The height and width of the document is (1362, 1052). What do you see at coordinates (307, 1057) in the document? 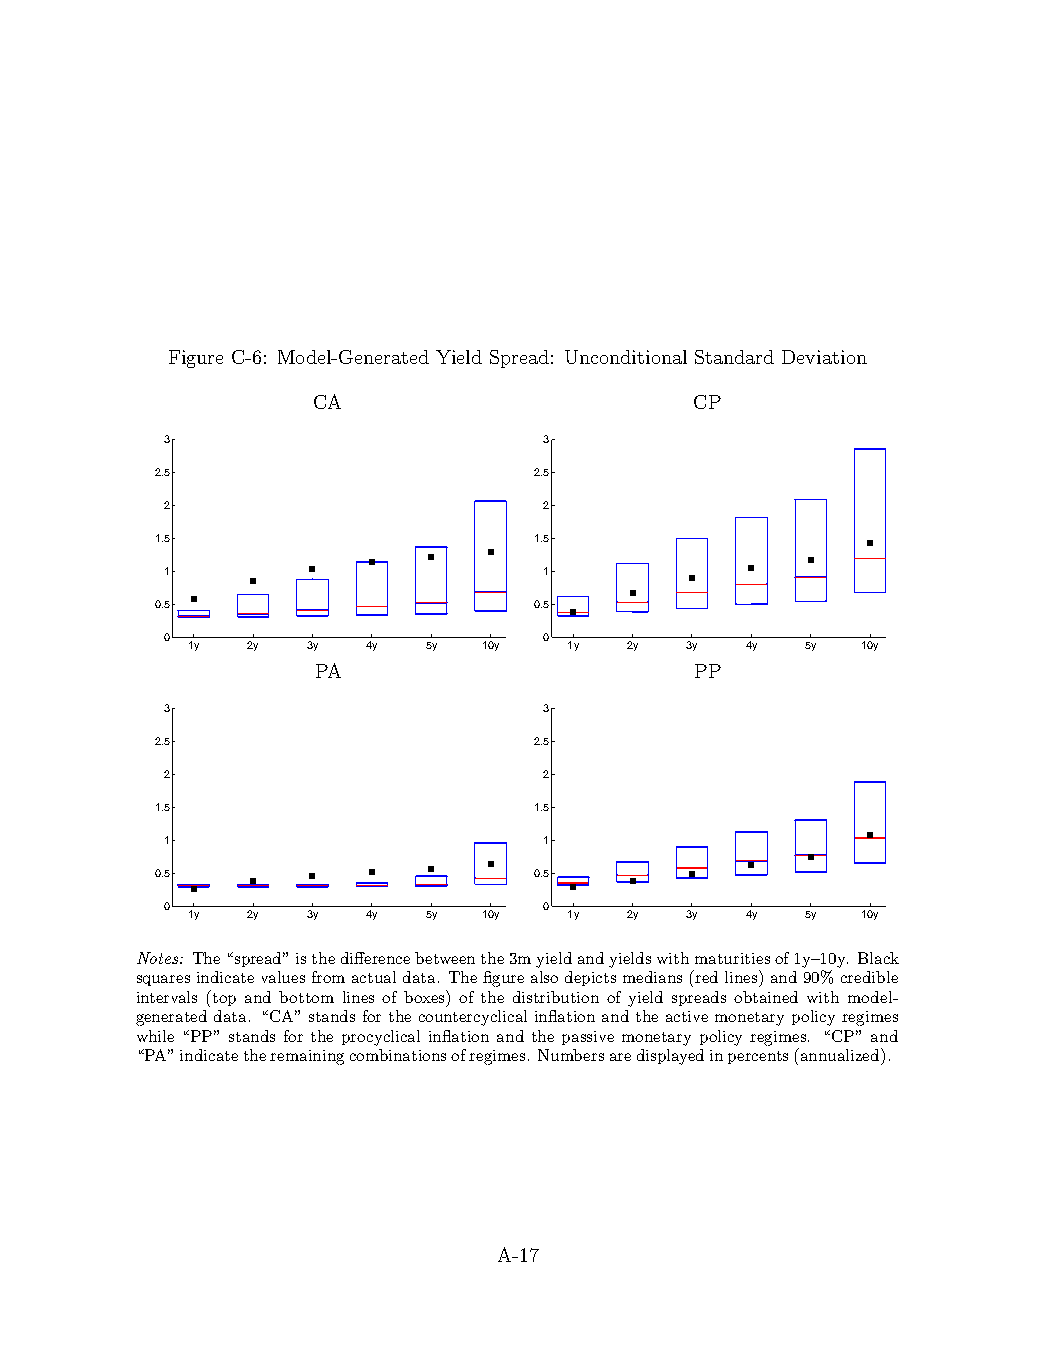
I see `remaining` at bounding box center [307, 1057].
